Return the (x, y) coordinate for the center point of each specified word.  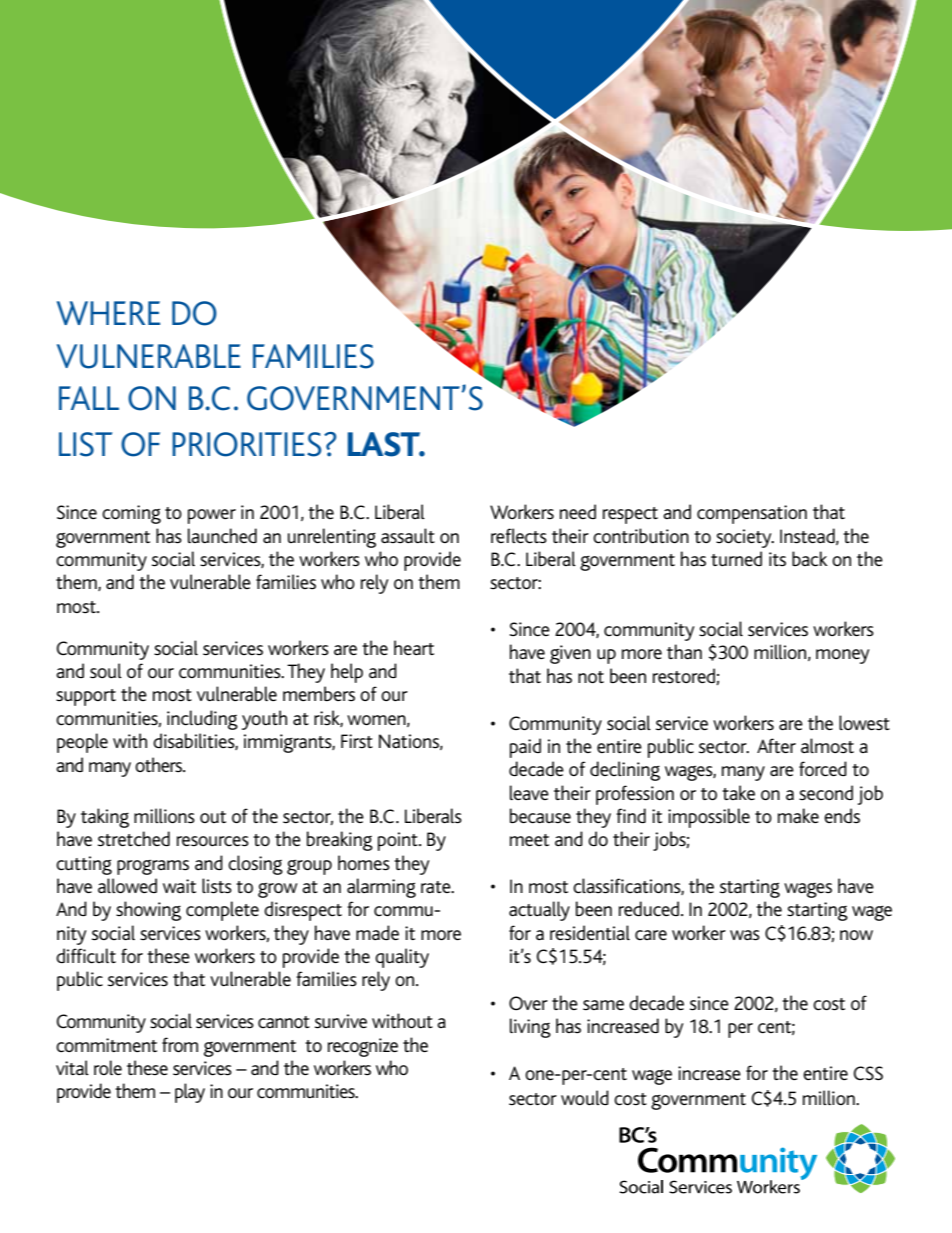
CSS (868, 1073)
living (530, 1028)
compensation (752, 514)
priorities (246, 444)
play (190, 1093)
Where (108, 313)
